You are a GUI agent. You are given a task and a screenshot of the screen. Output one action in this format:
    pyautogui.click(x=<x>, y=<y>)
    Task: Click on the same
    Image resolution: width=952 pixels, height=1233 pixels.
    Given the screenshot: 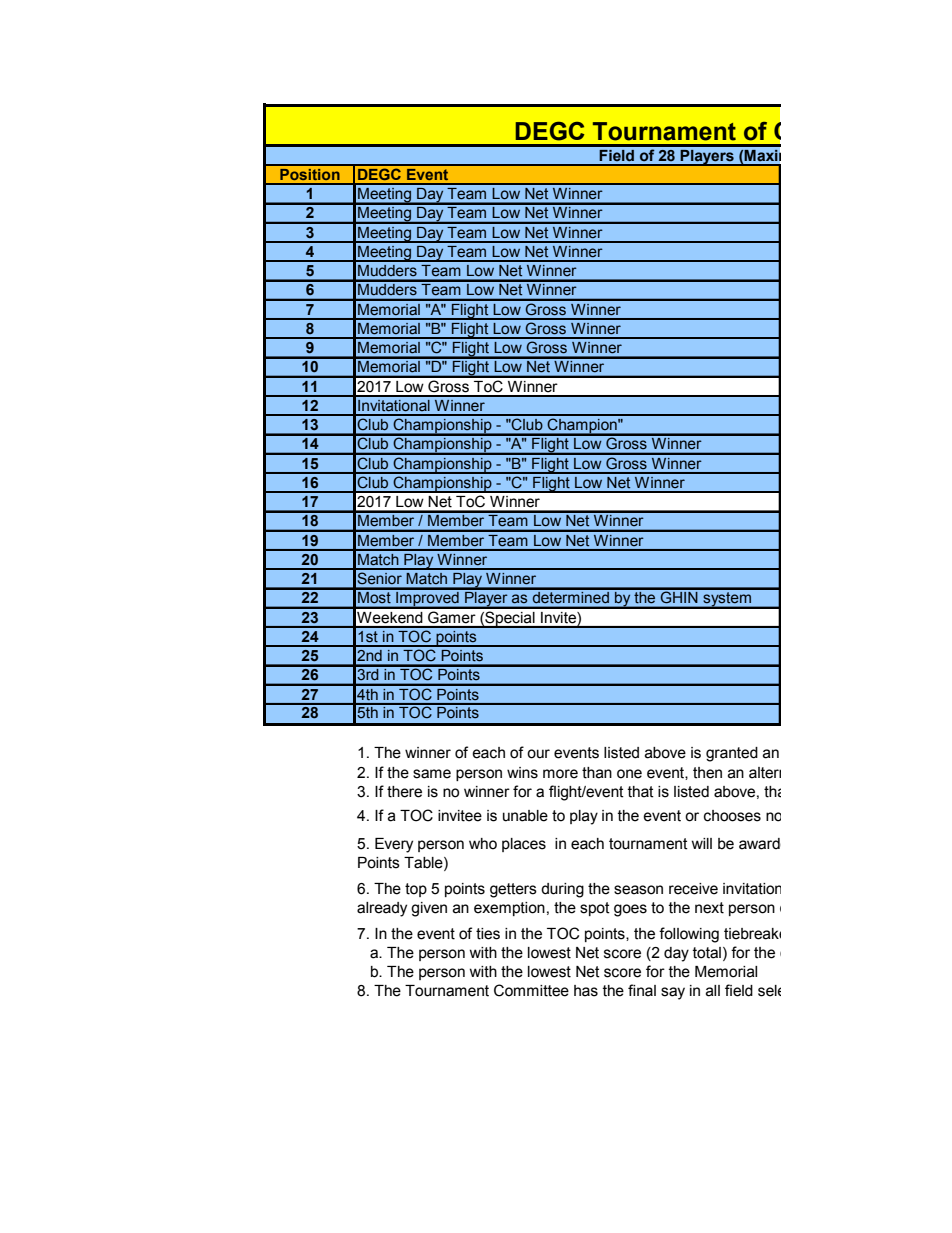 What is the action you would take?
    pyautogui.click(x=432, y=774)
